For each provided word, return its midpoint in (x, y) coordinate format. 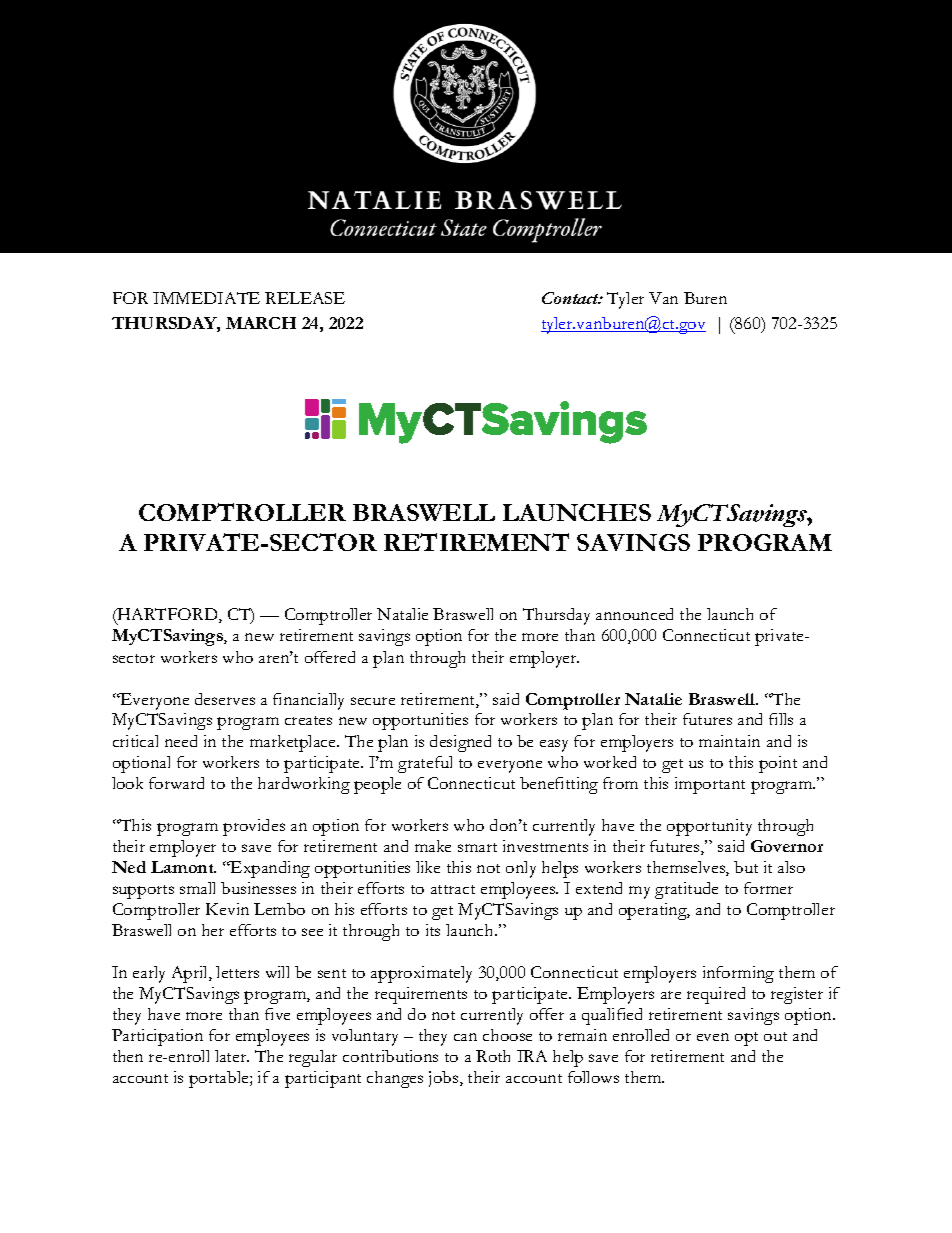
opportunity (709, 827)
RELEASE (305, 298)
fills (781, 719)
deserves (225, 699)
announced (634, 614)
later (232, 1056)
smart (477, 847)
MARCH (261, 323)
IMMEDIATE (206, 298)
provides (254, 827)
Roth (493, 1056)
